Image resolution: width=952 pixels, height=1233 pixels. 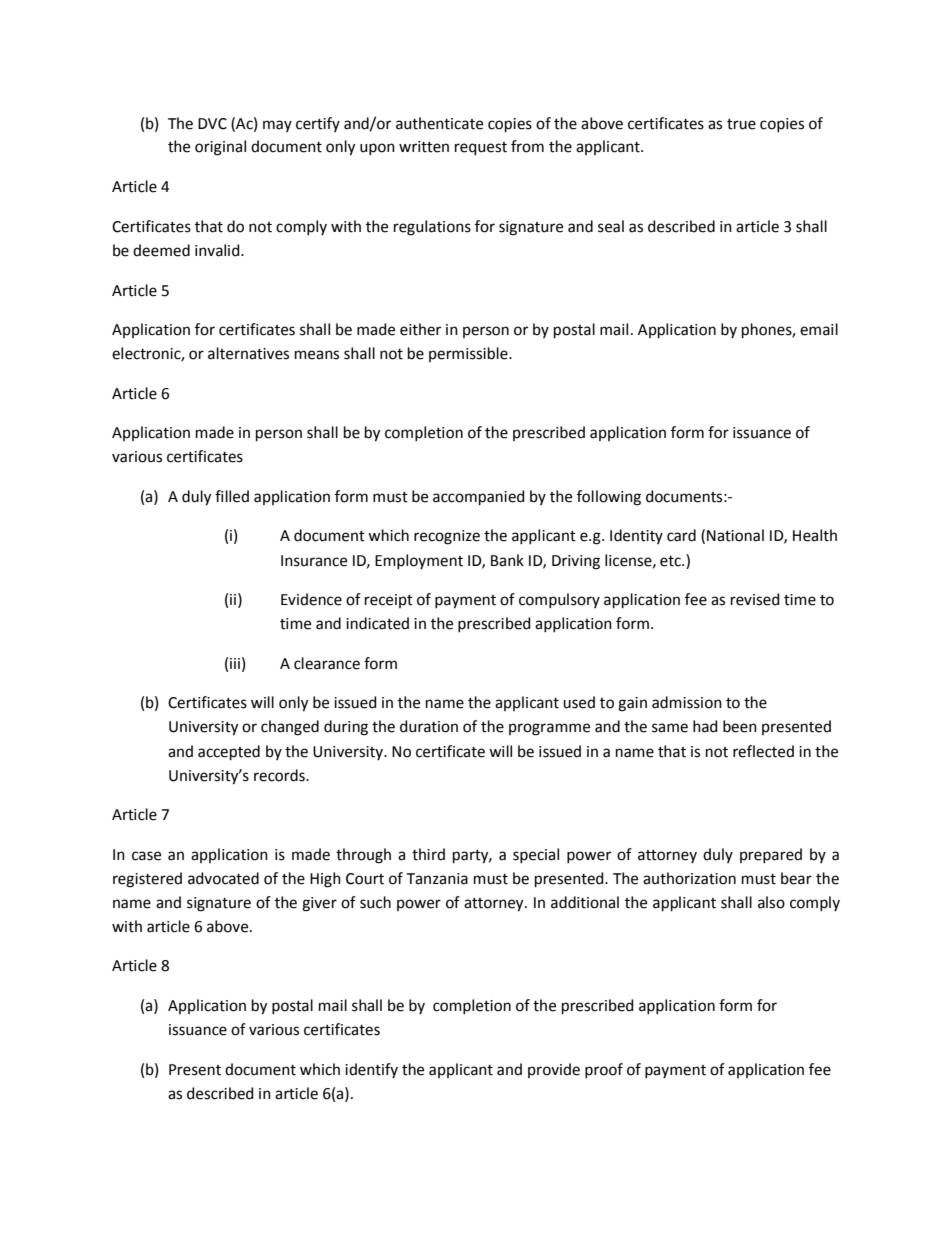 What do you see at coordinates (735, 535) in the screenshot?
I see `National` at bounding box center [735, 535].
